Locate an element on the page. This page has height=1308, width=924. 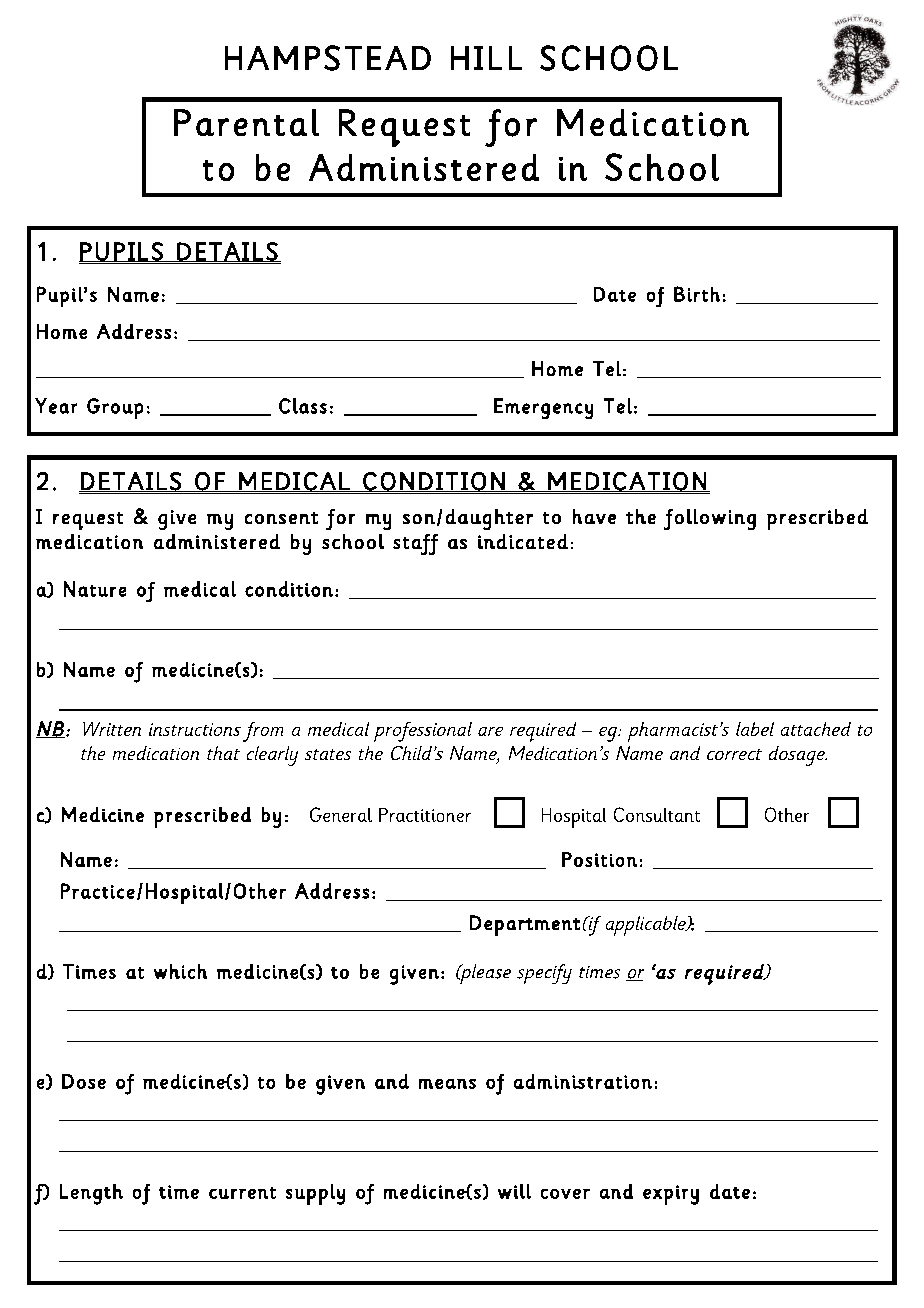
have is located at coordinates (594, 516).
